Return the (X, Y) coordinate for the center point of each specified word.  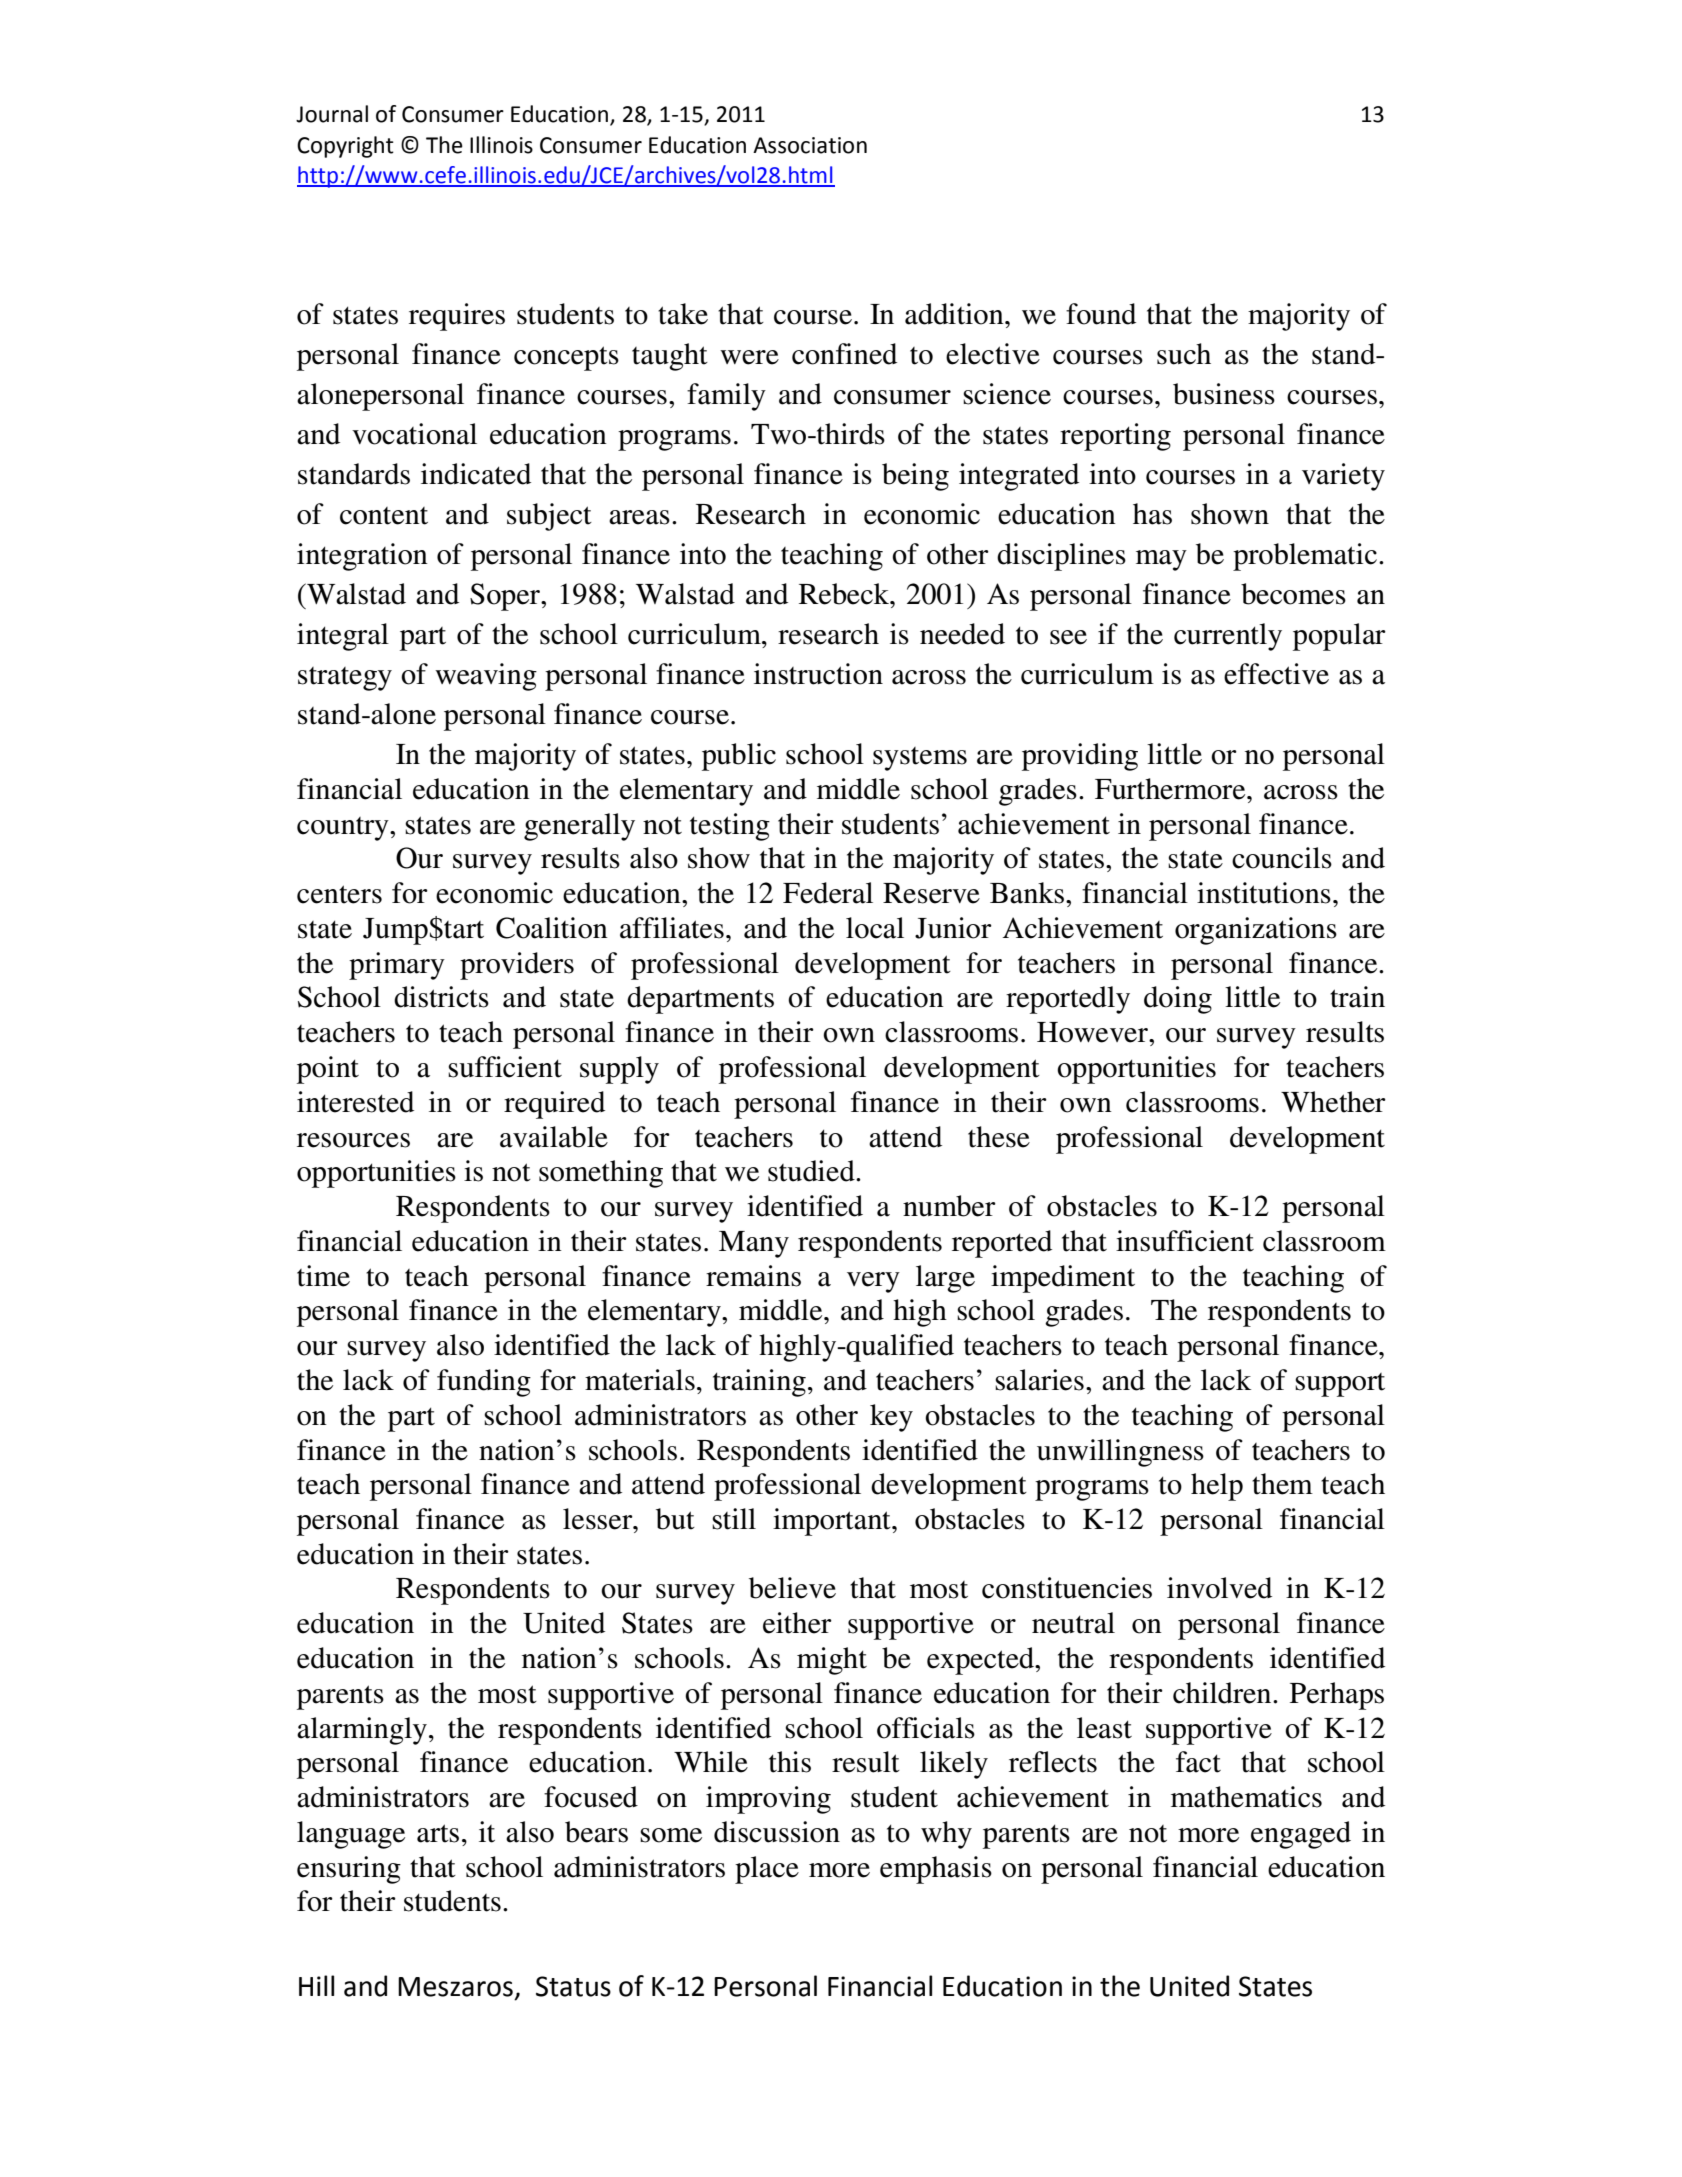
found (1101, 314)
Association (810, 145)
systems (920, 759)
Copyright (345, 147)
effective (1276, 674)
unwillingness (1120, 1453)
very (873, 1282)
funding (484, 1383)
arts (438, 1833)
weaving (486, 677)
